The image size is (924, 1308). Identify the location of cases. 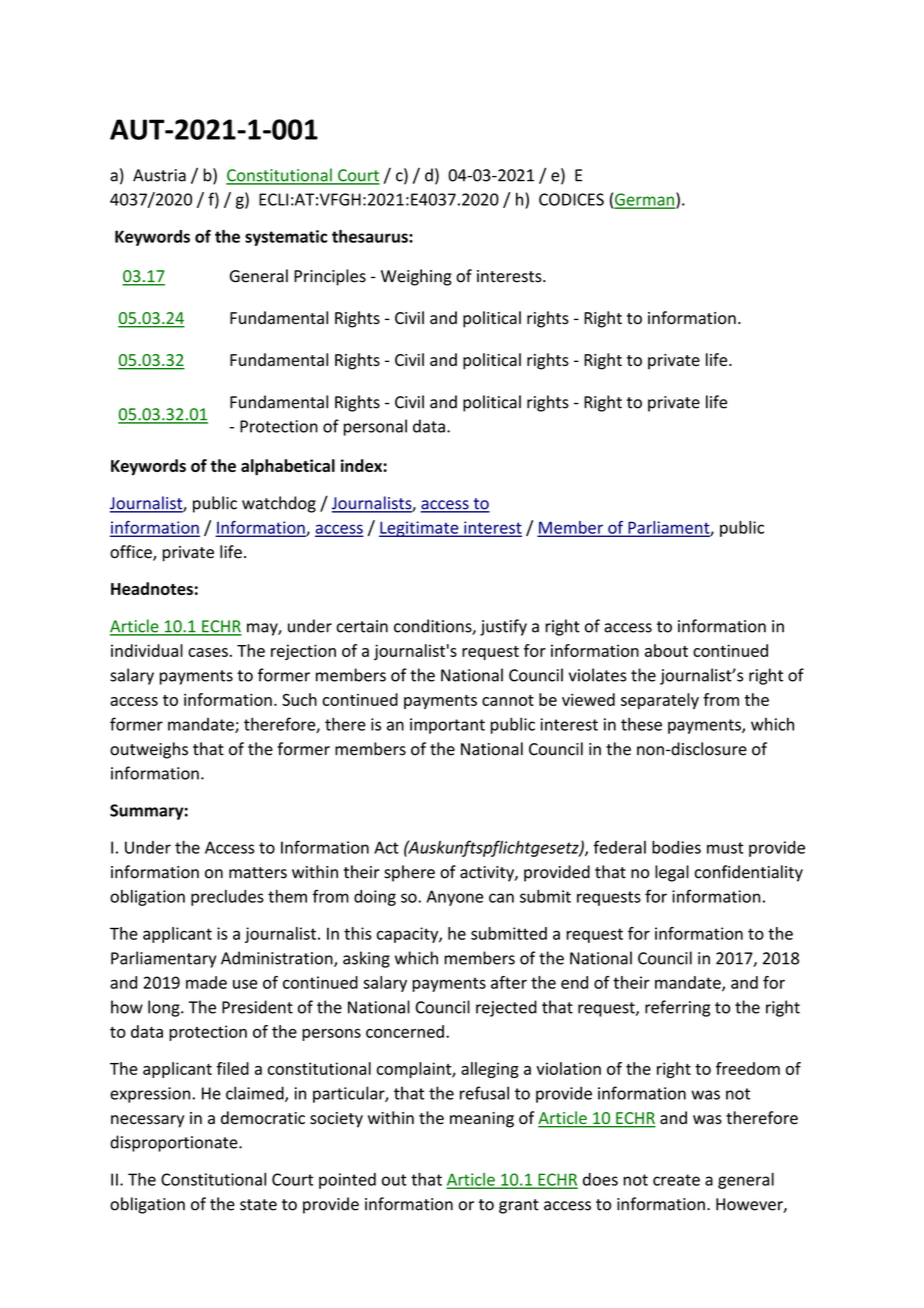
(208, 652).
